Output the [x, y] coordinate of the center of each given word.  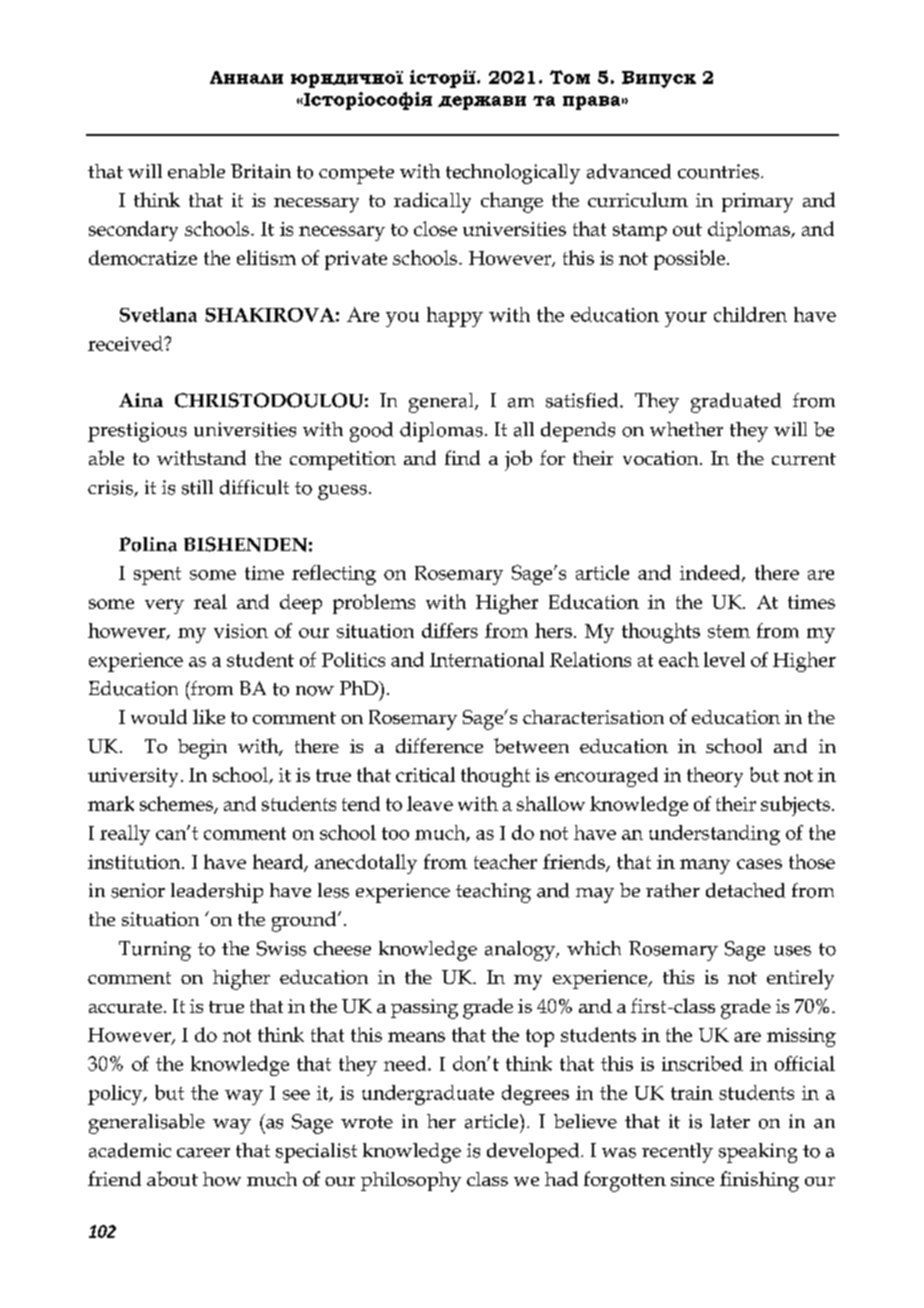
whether [686, 429]
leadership [217, 893]
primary [757, 203]
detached [745, 890]
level [724, 659]
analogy [521, 951]
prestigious [137, 432]
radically [432, 202]
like [209, 716]
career [203, 1153]
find [462, 457]
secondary [133, 231]
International [487, 659]
